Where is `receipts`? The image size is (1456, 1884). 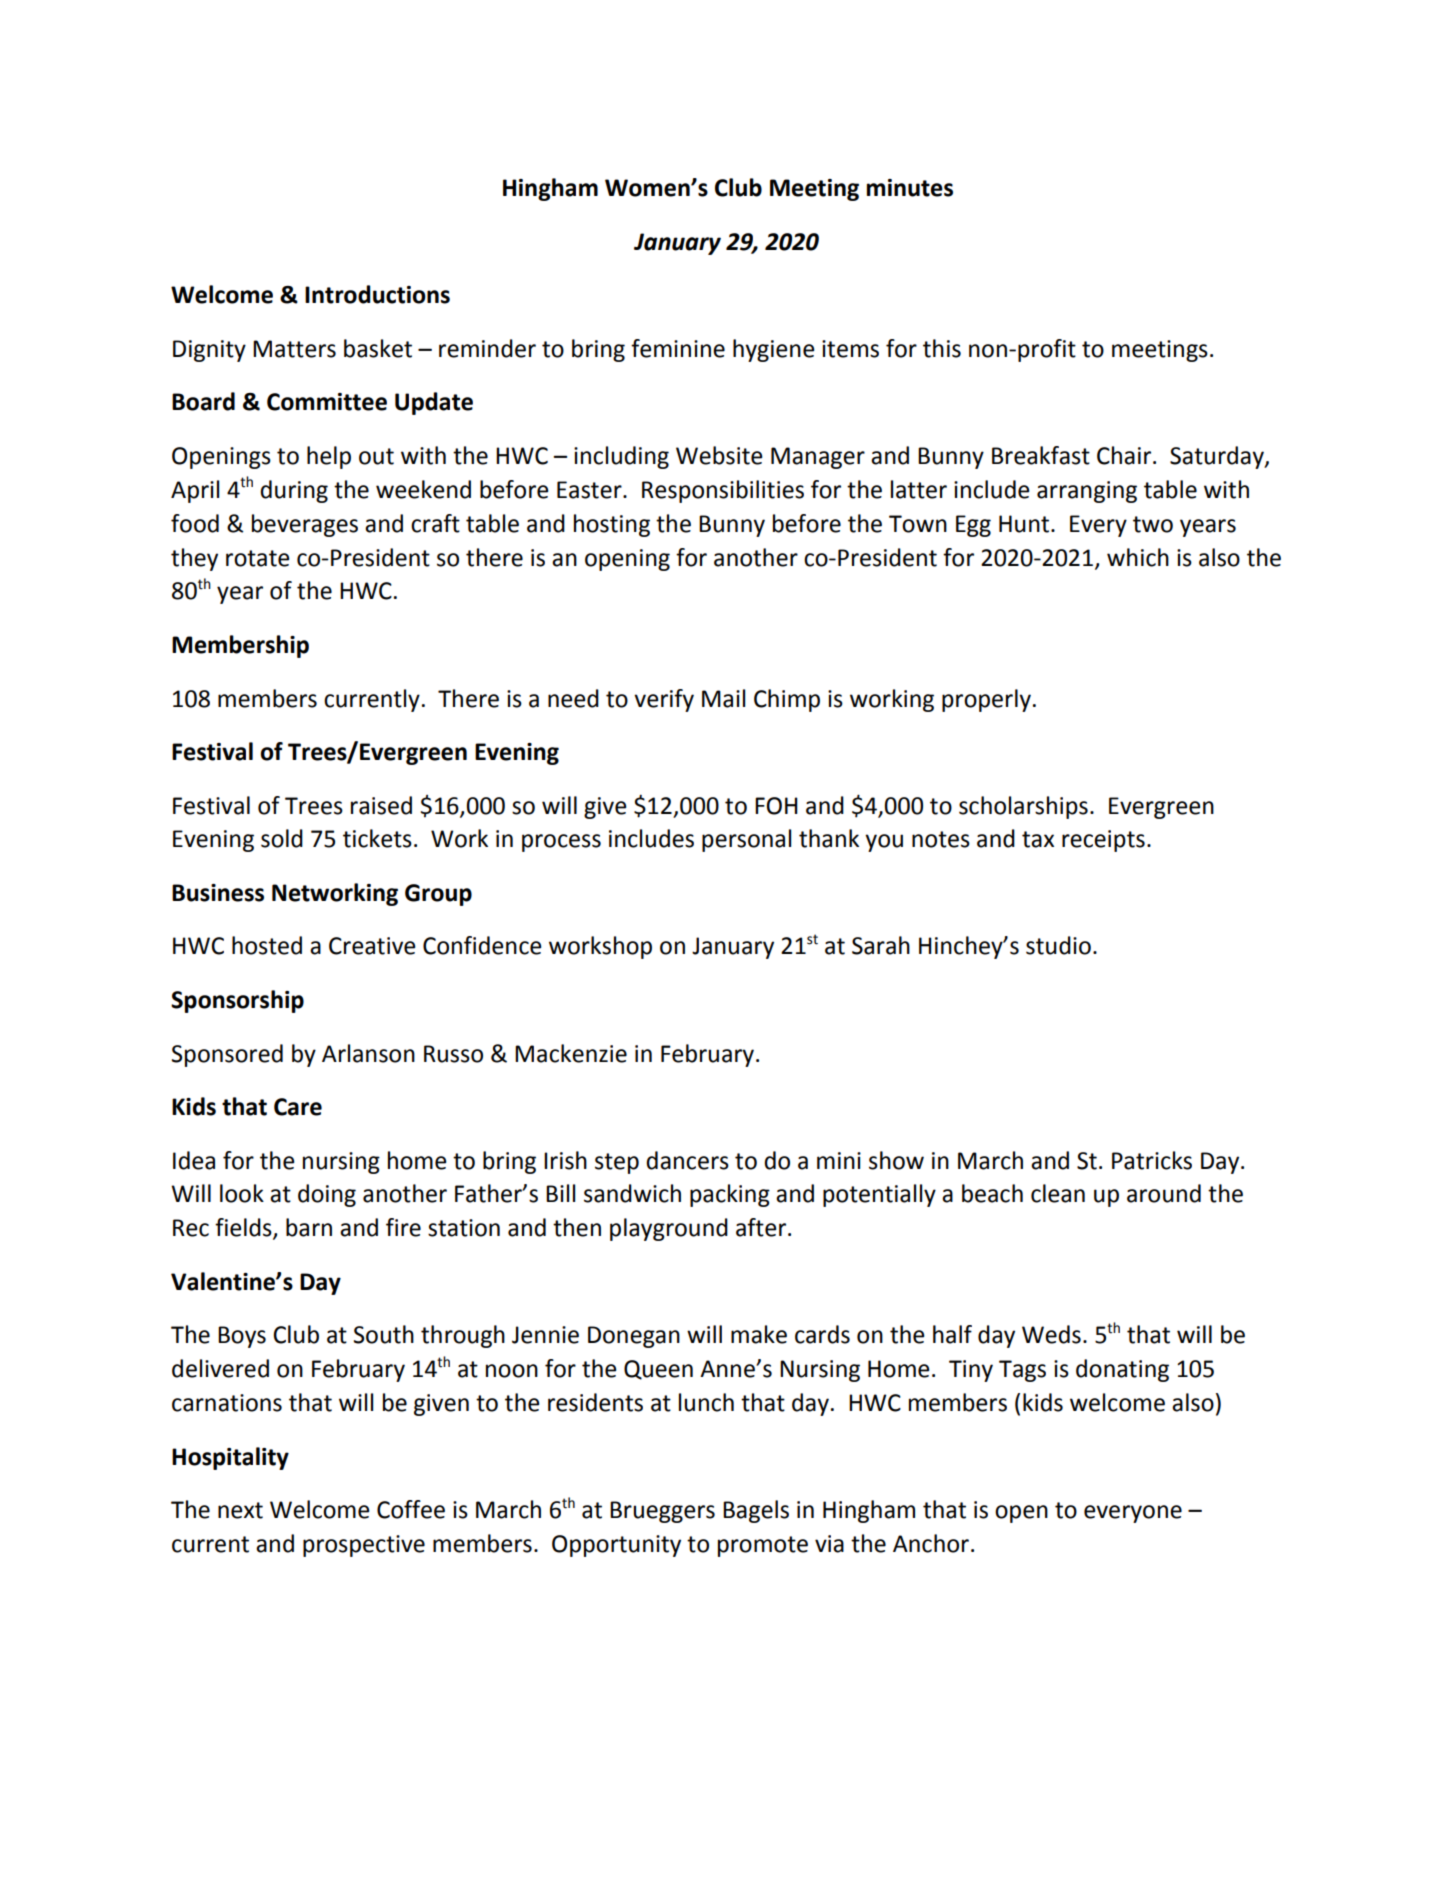 receipts is located at coordinates (1103, 841).
